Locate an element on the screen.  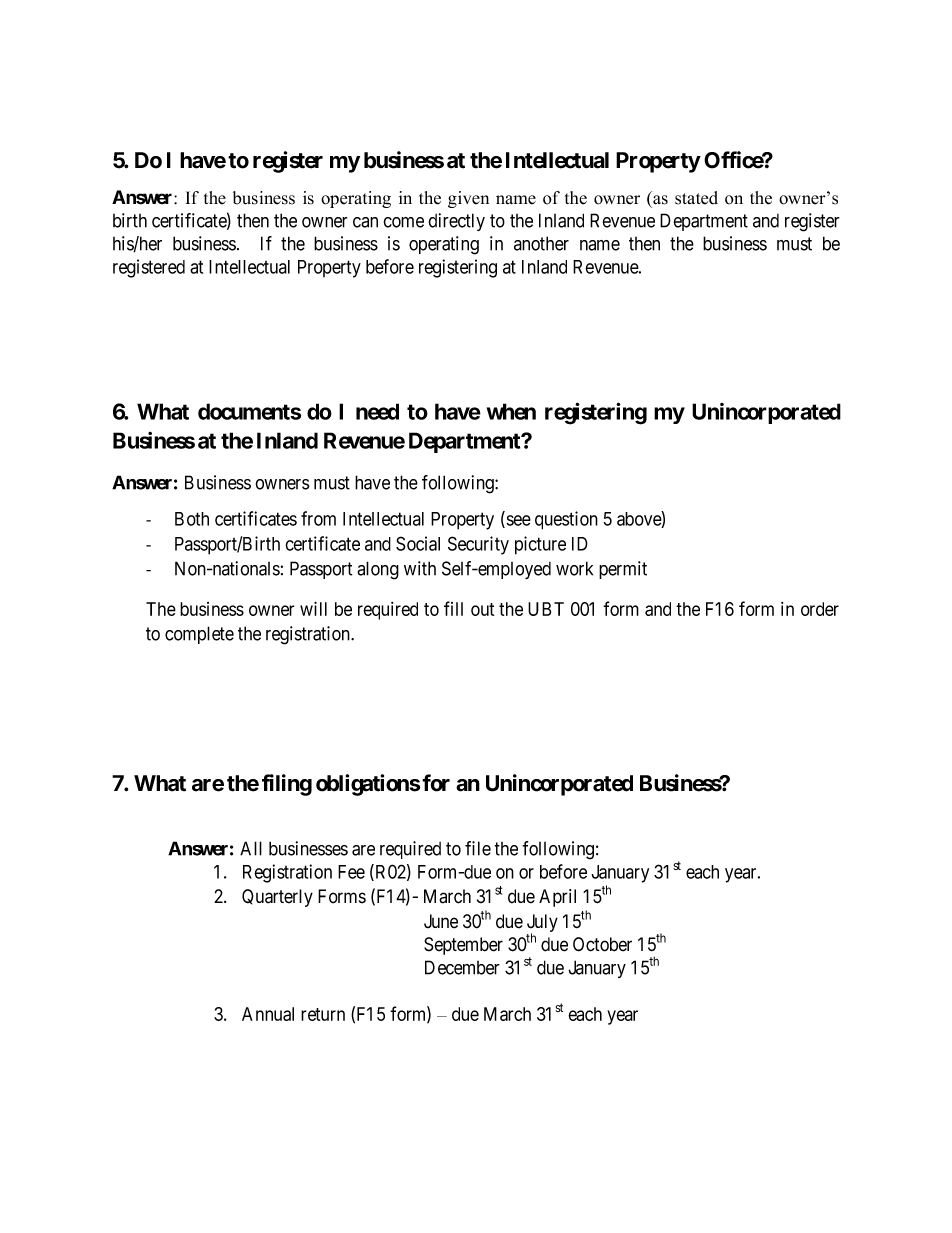
out is located at coordinates (482, 609).
